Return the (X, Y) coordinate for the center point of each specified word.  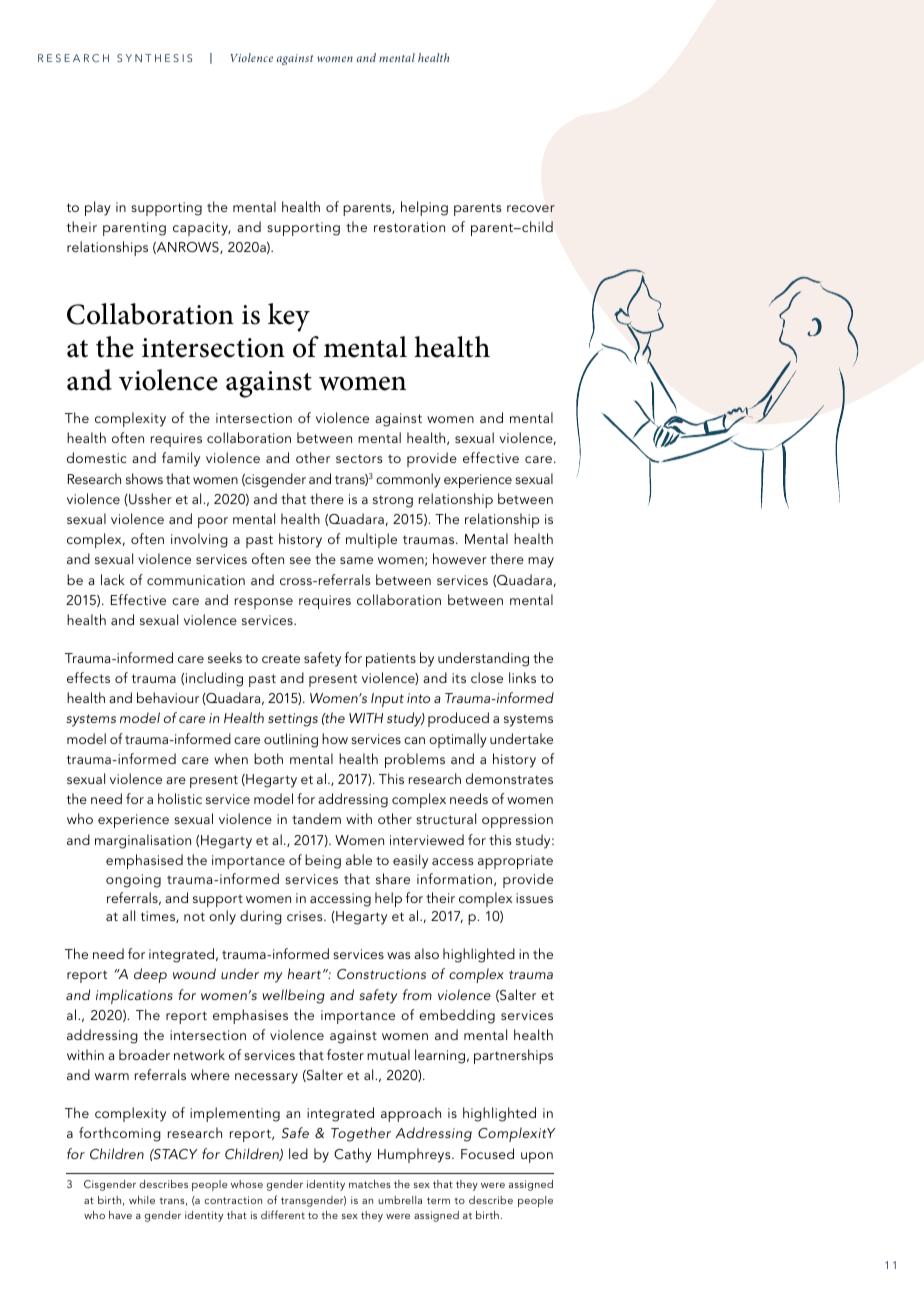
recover (531, 208)
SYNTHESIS (154, 58)
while (142, 1200)
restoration (409, 227)
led (298, 1153)
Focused (487, 1153)
